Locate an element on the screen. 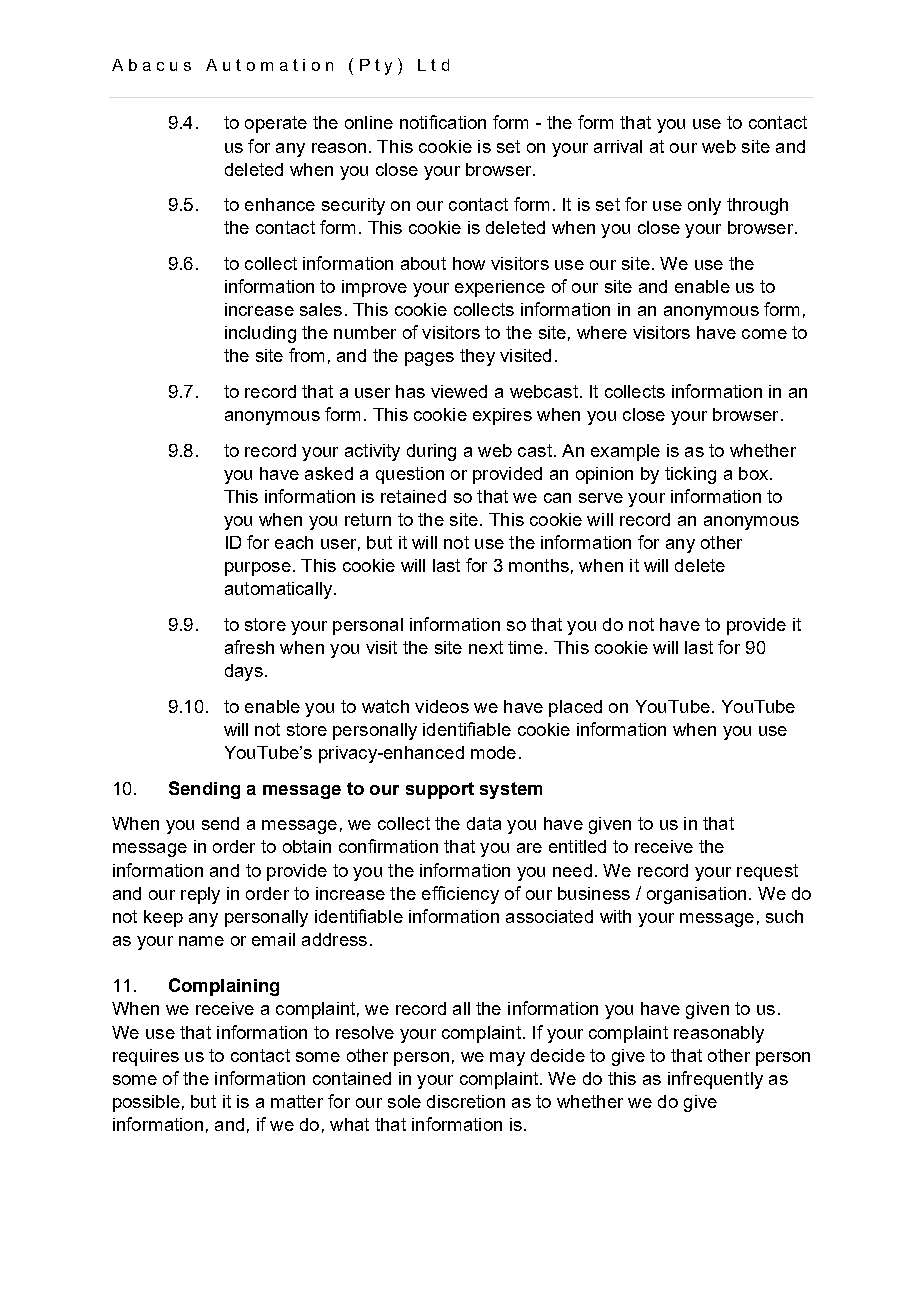 The image size is (924, 1308). operate is located at coordinates (276, 124).
